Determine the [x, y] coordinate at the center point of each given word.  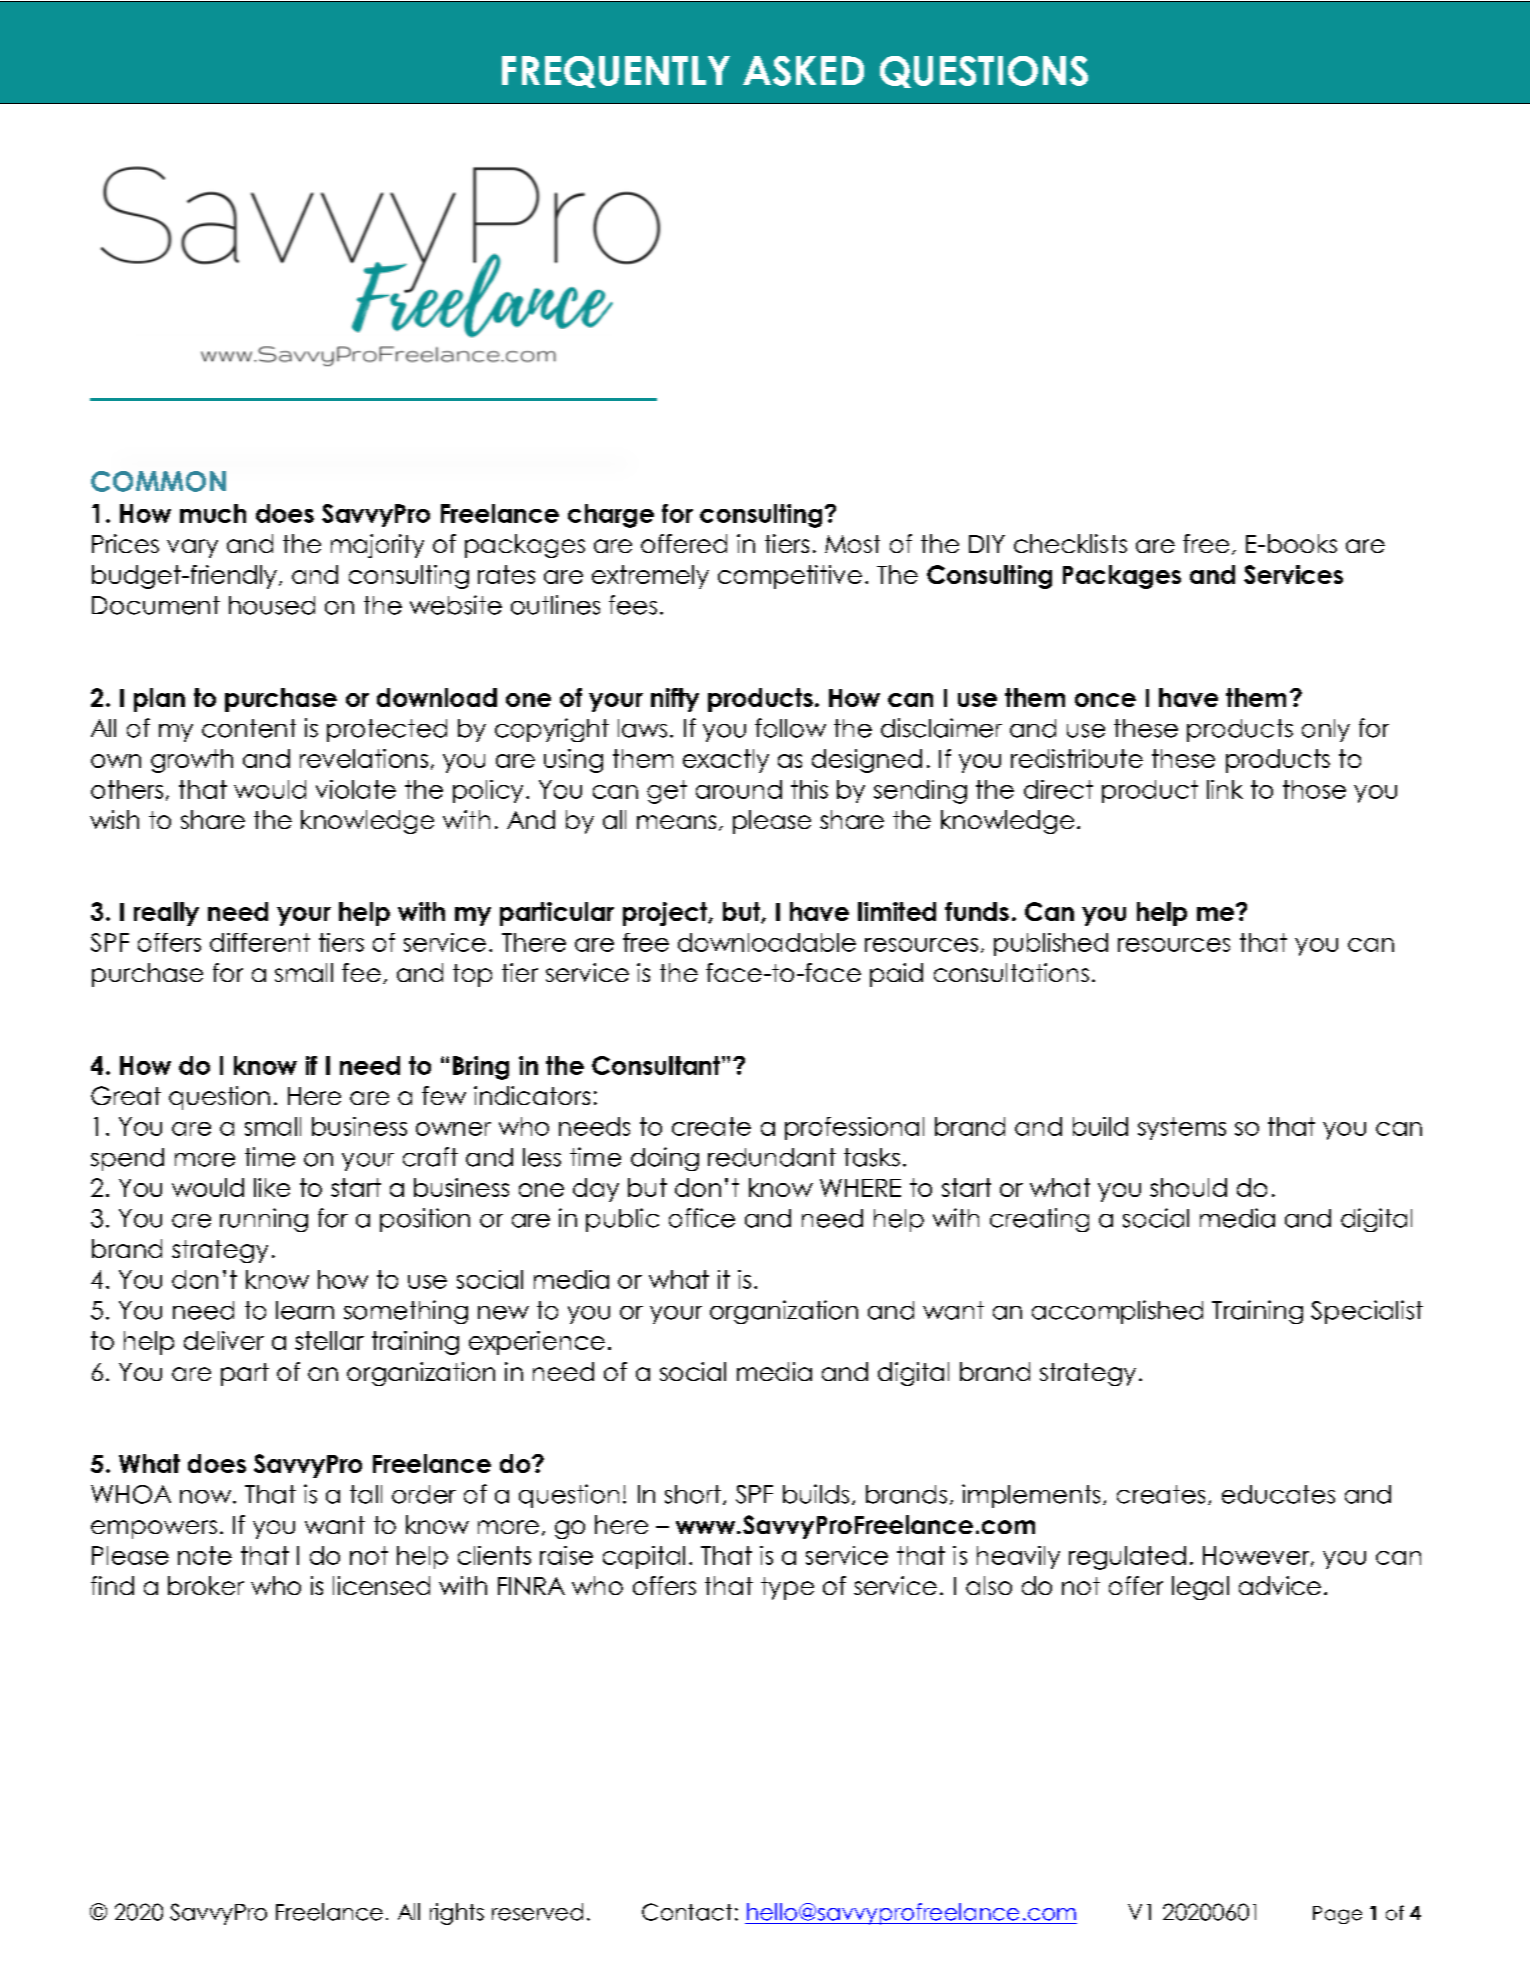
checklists [1070, 543]
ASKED [803, 71]
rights [457, 1914]
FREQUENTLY [616, 72]
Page [1337, 1915]
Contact [687, 1912]
